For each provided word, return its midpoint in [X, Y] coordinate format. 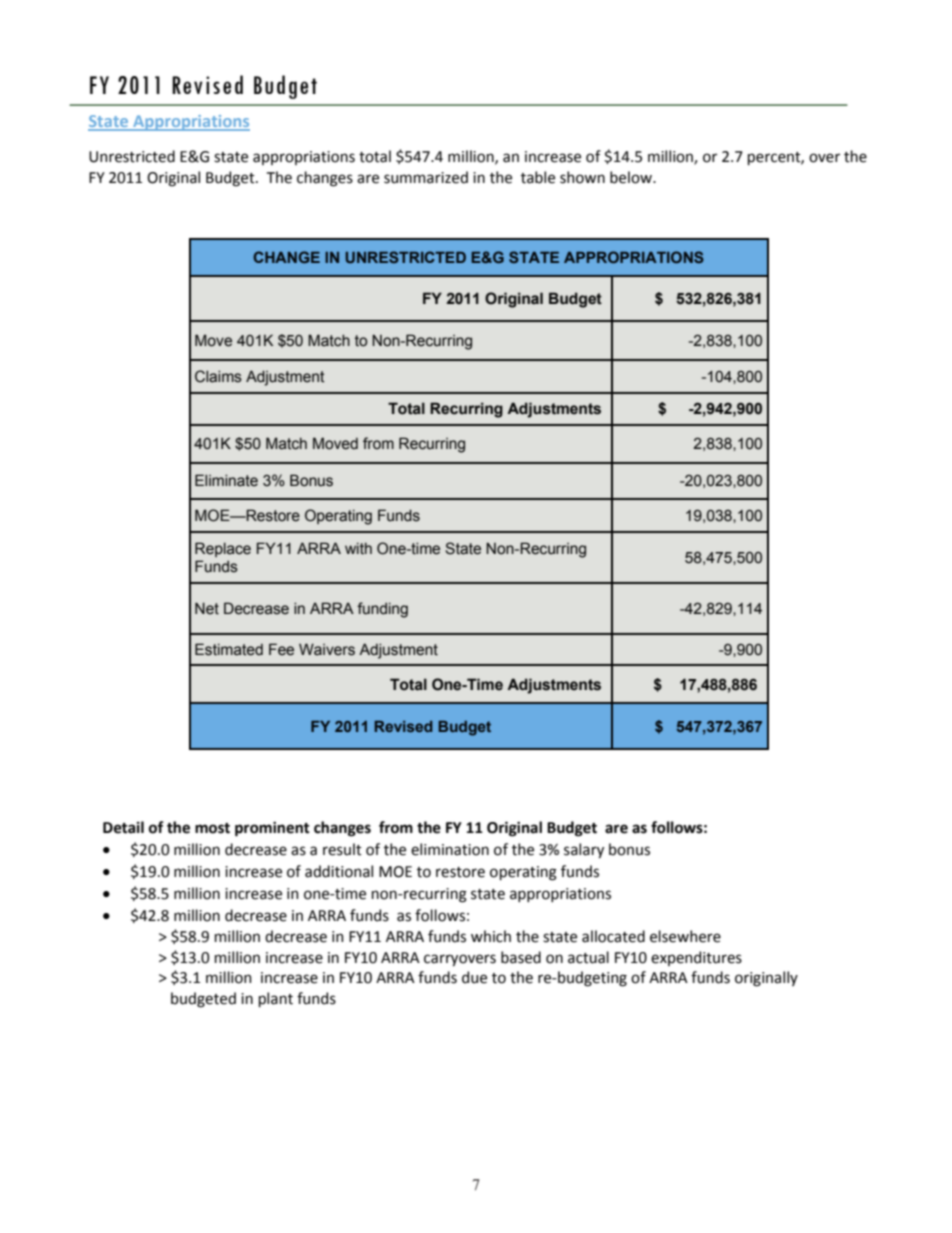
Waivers [327, 649]
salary [584, 850]
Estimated [229, 649]
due [474, 977]
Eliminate [226, 480]
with [358, 548]
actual [588, 957]
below [632, 177]
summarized [426, 177]
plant [276, 999]
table [538, 177]
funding [382, 610]
